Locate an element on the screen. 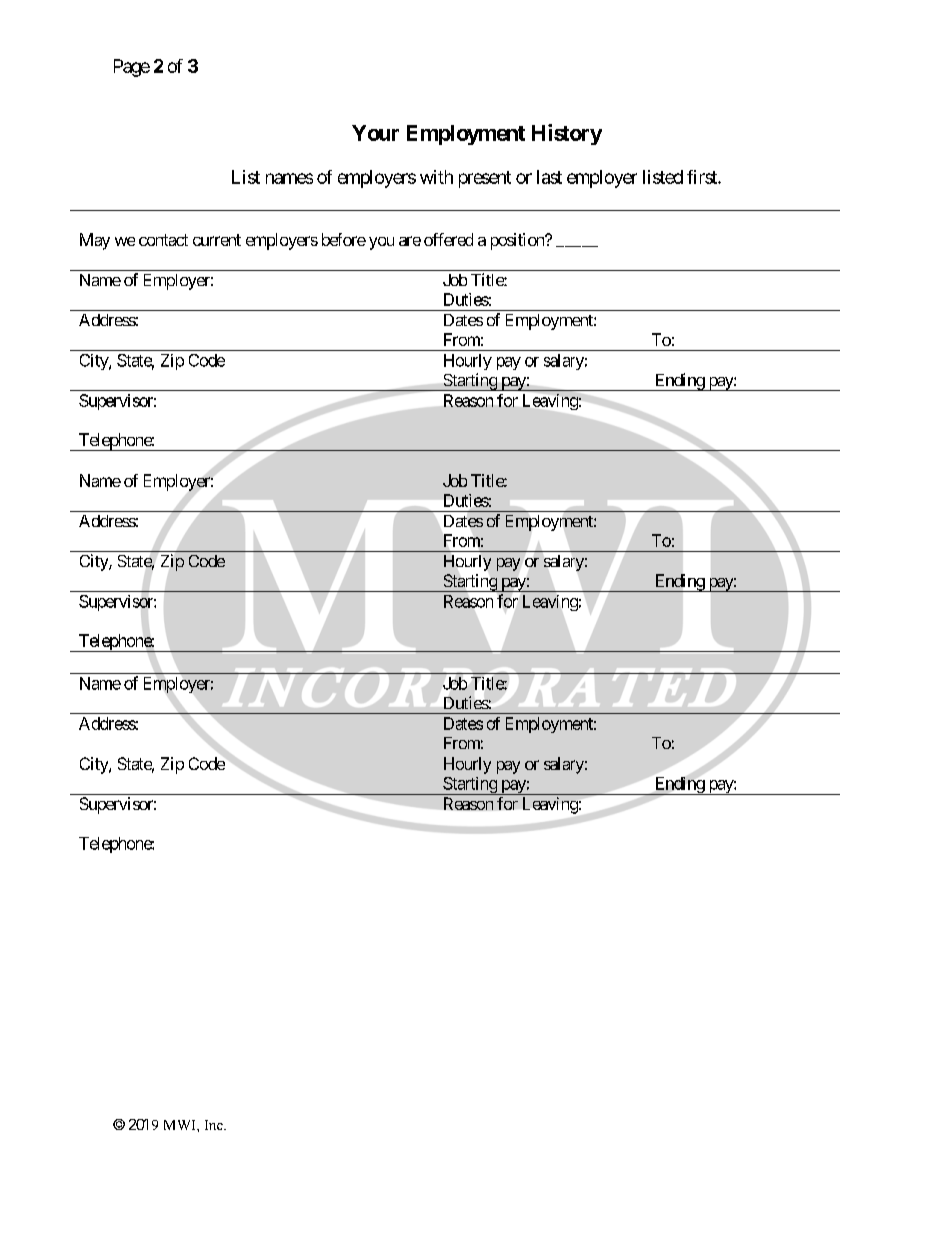 Image resolution: width=952 pixels, height=1233 pixels. contact is located at coordinates (163, 240).
